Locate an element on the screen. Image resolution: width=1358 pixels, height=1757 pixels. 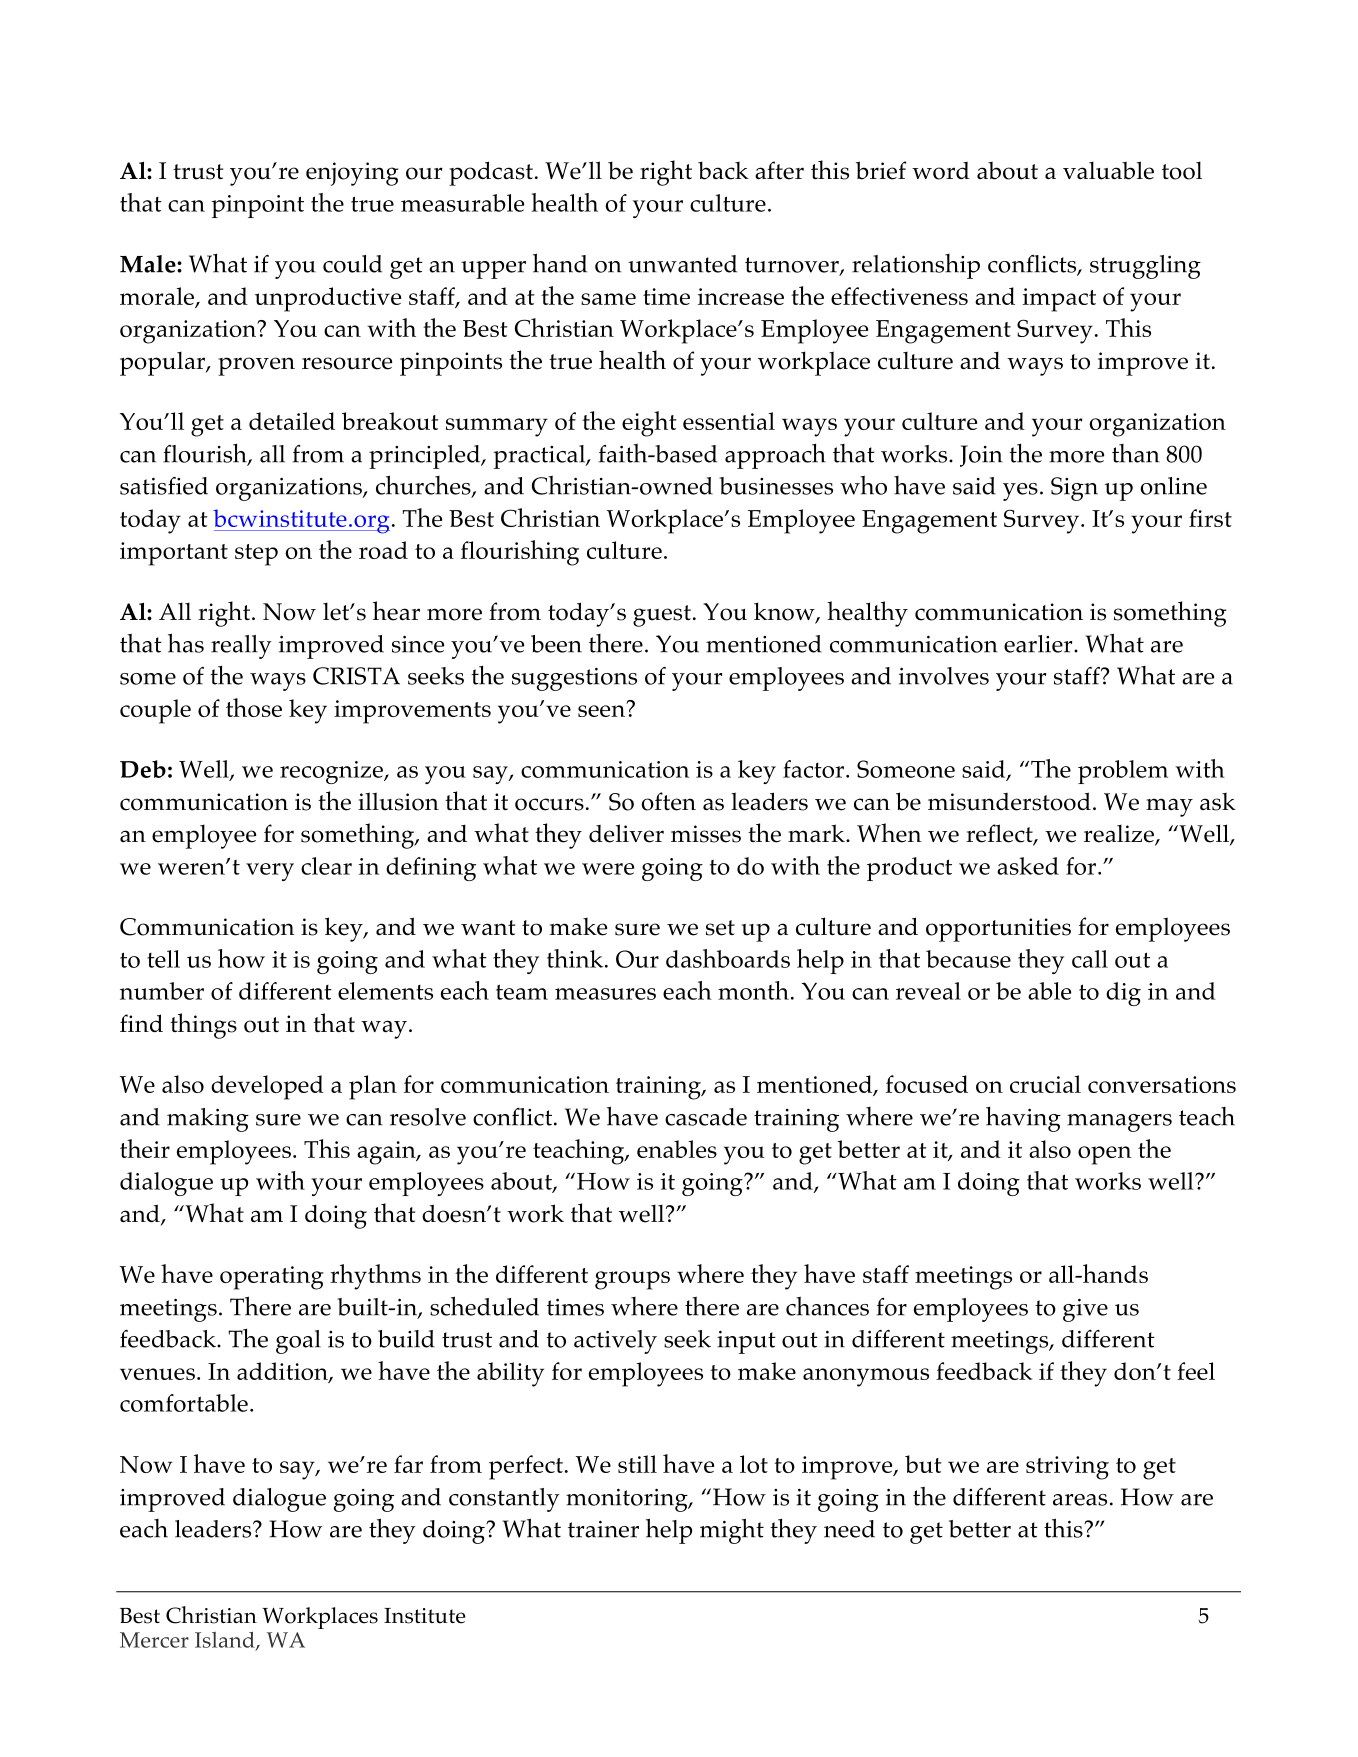
enjoying is located at coordinates (352, 174).
